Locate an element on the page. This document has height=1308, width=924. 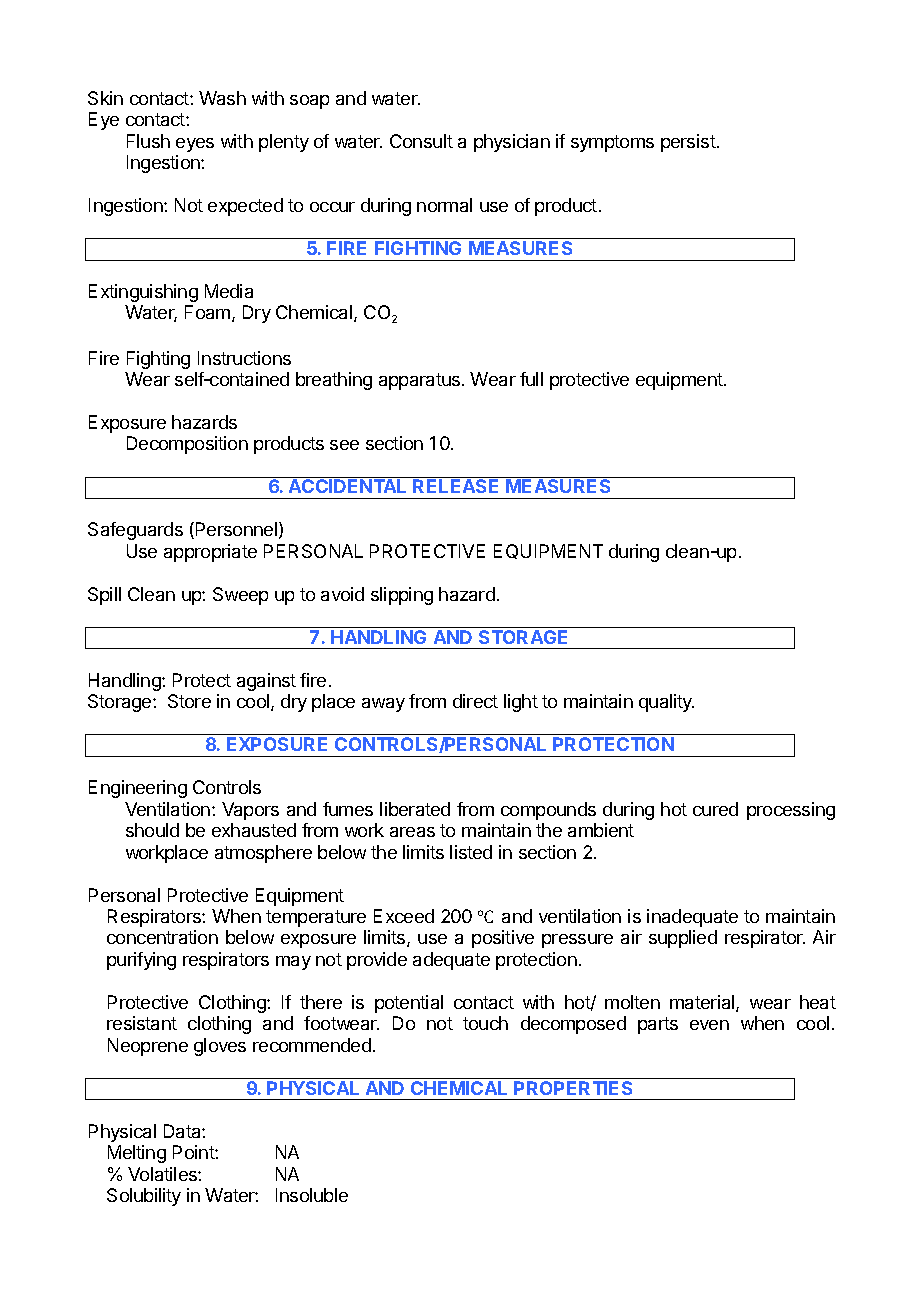
Consult is located at coordinates (421, 141).
